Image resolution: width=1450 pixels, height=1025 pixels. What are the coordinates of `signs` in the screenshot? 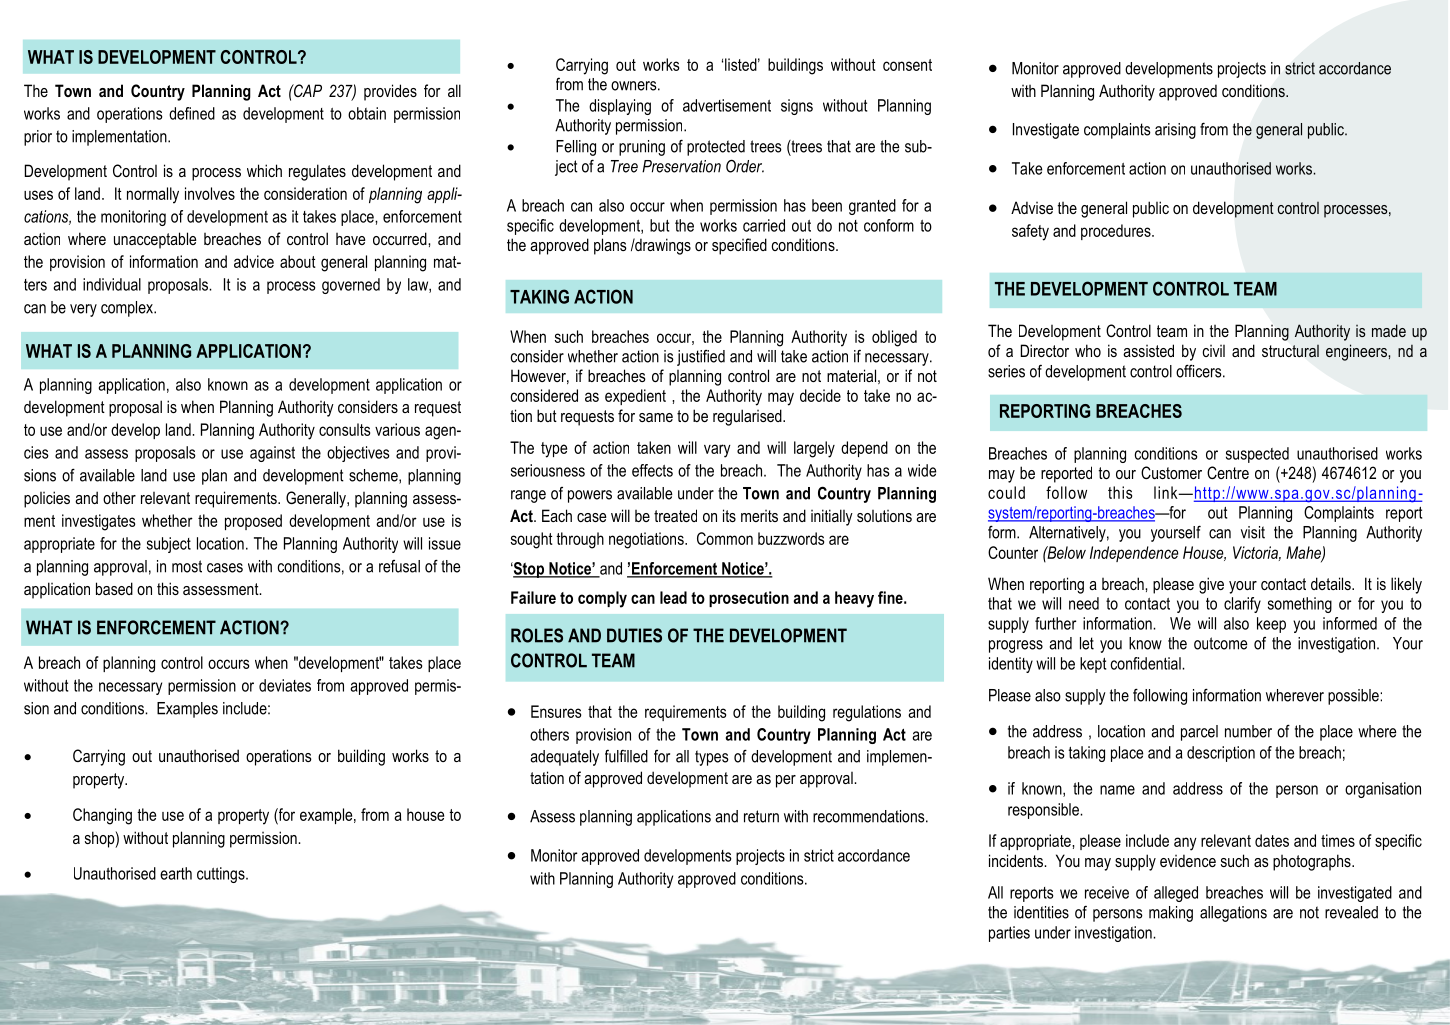 It's located at (797, 107).
